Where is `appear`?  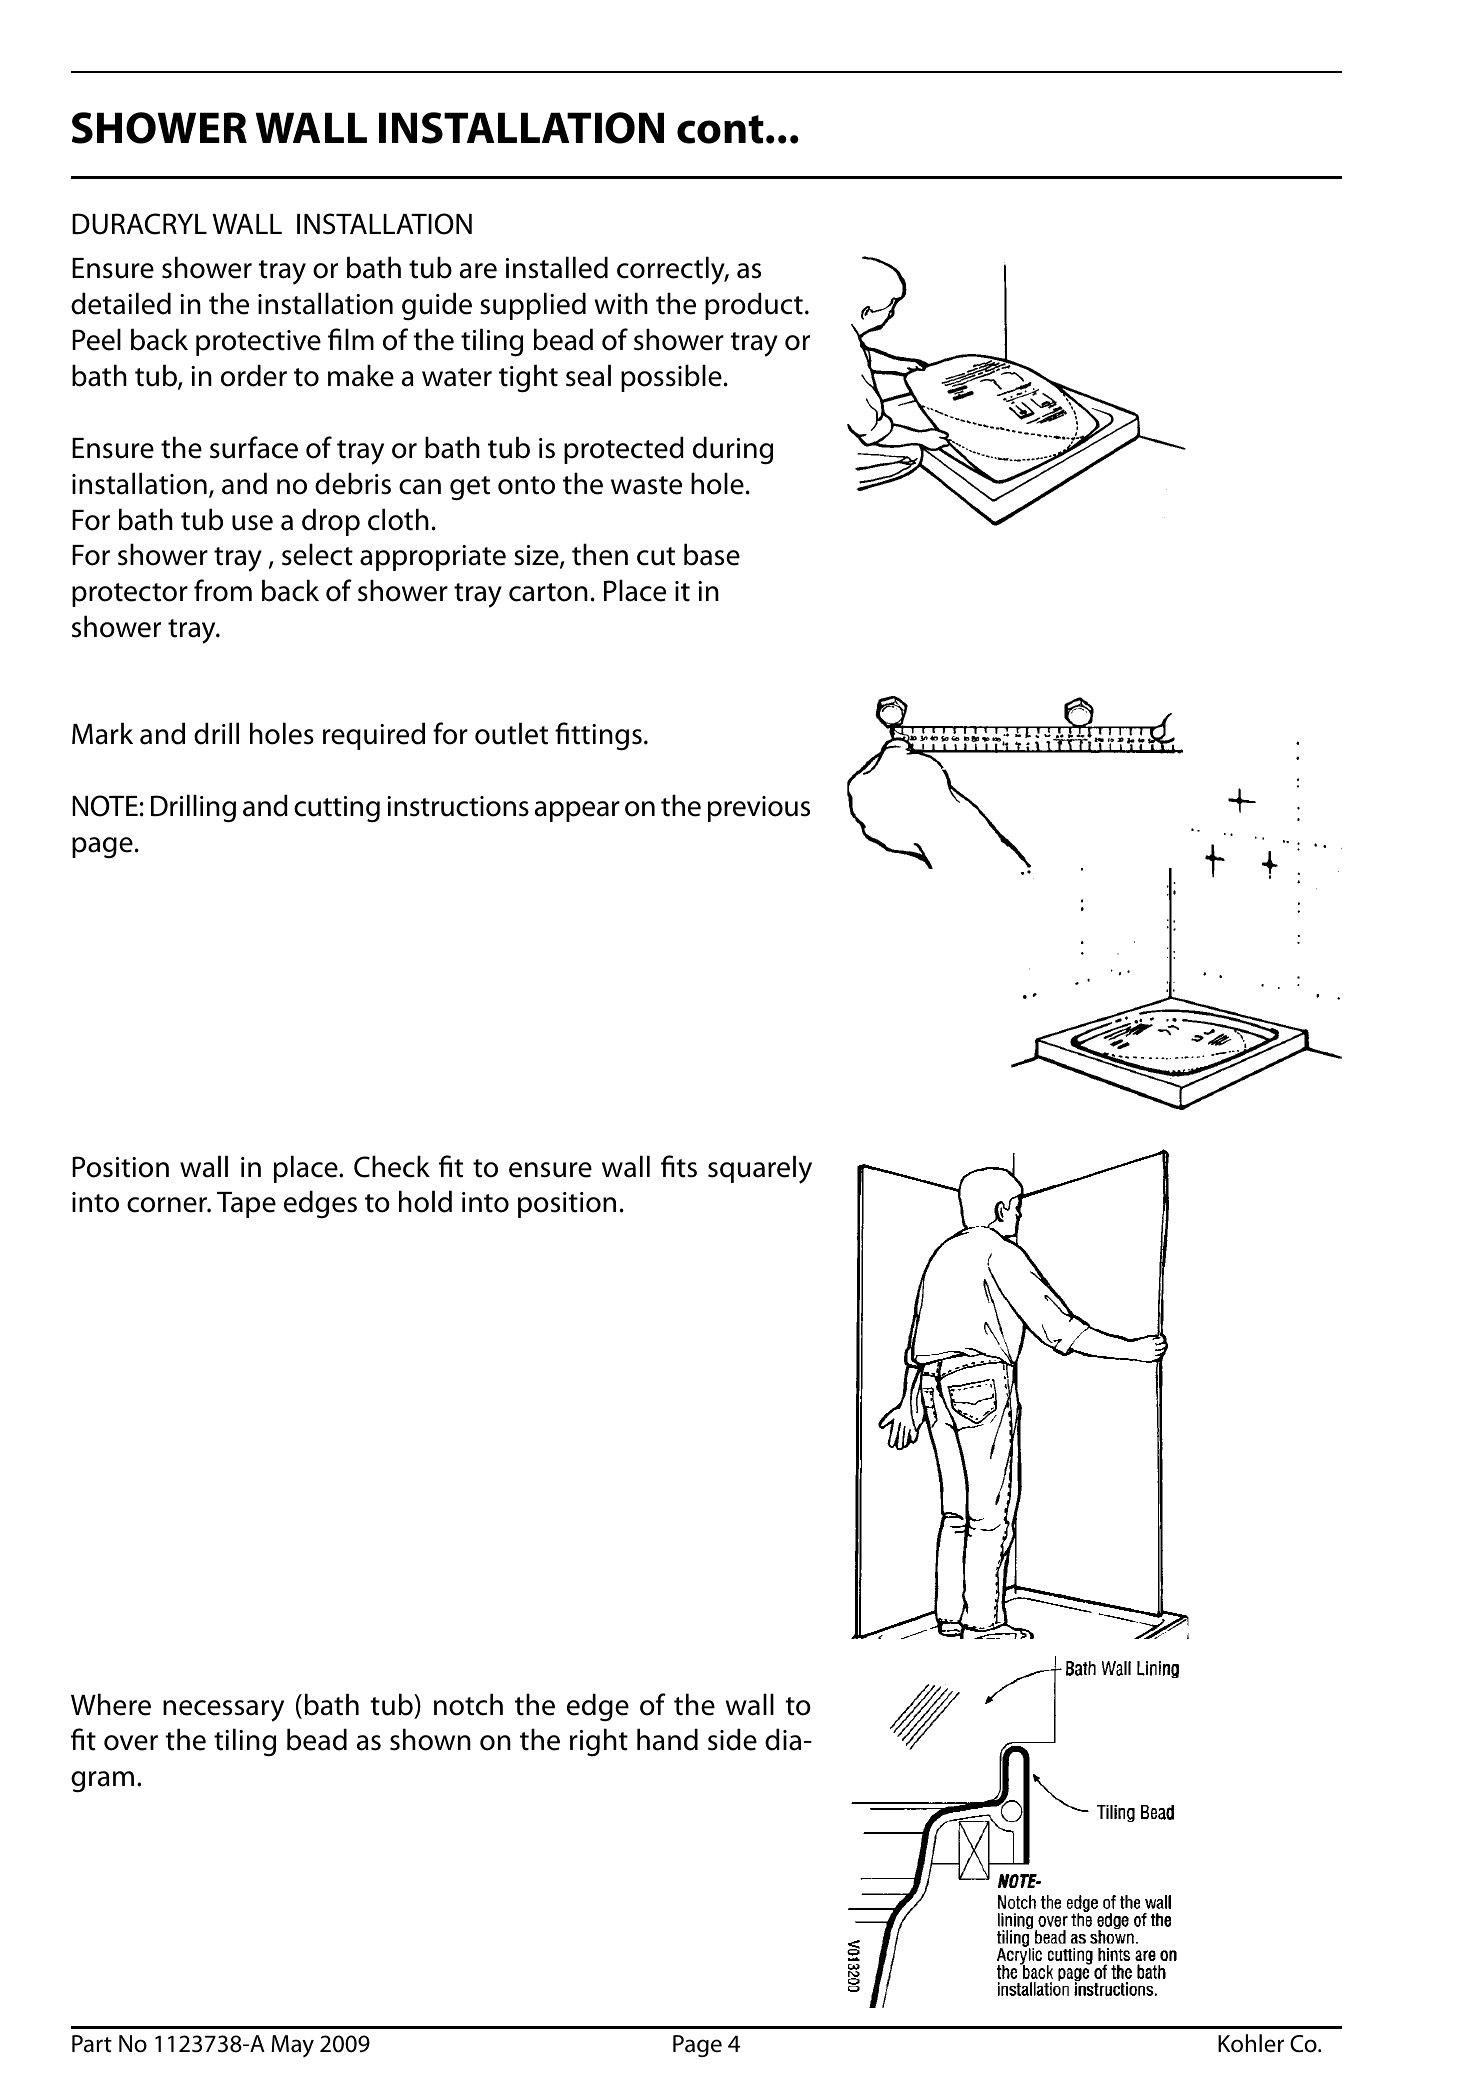
appear is located at coordinates (577, 811).
